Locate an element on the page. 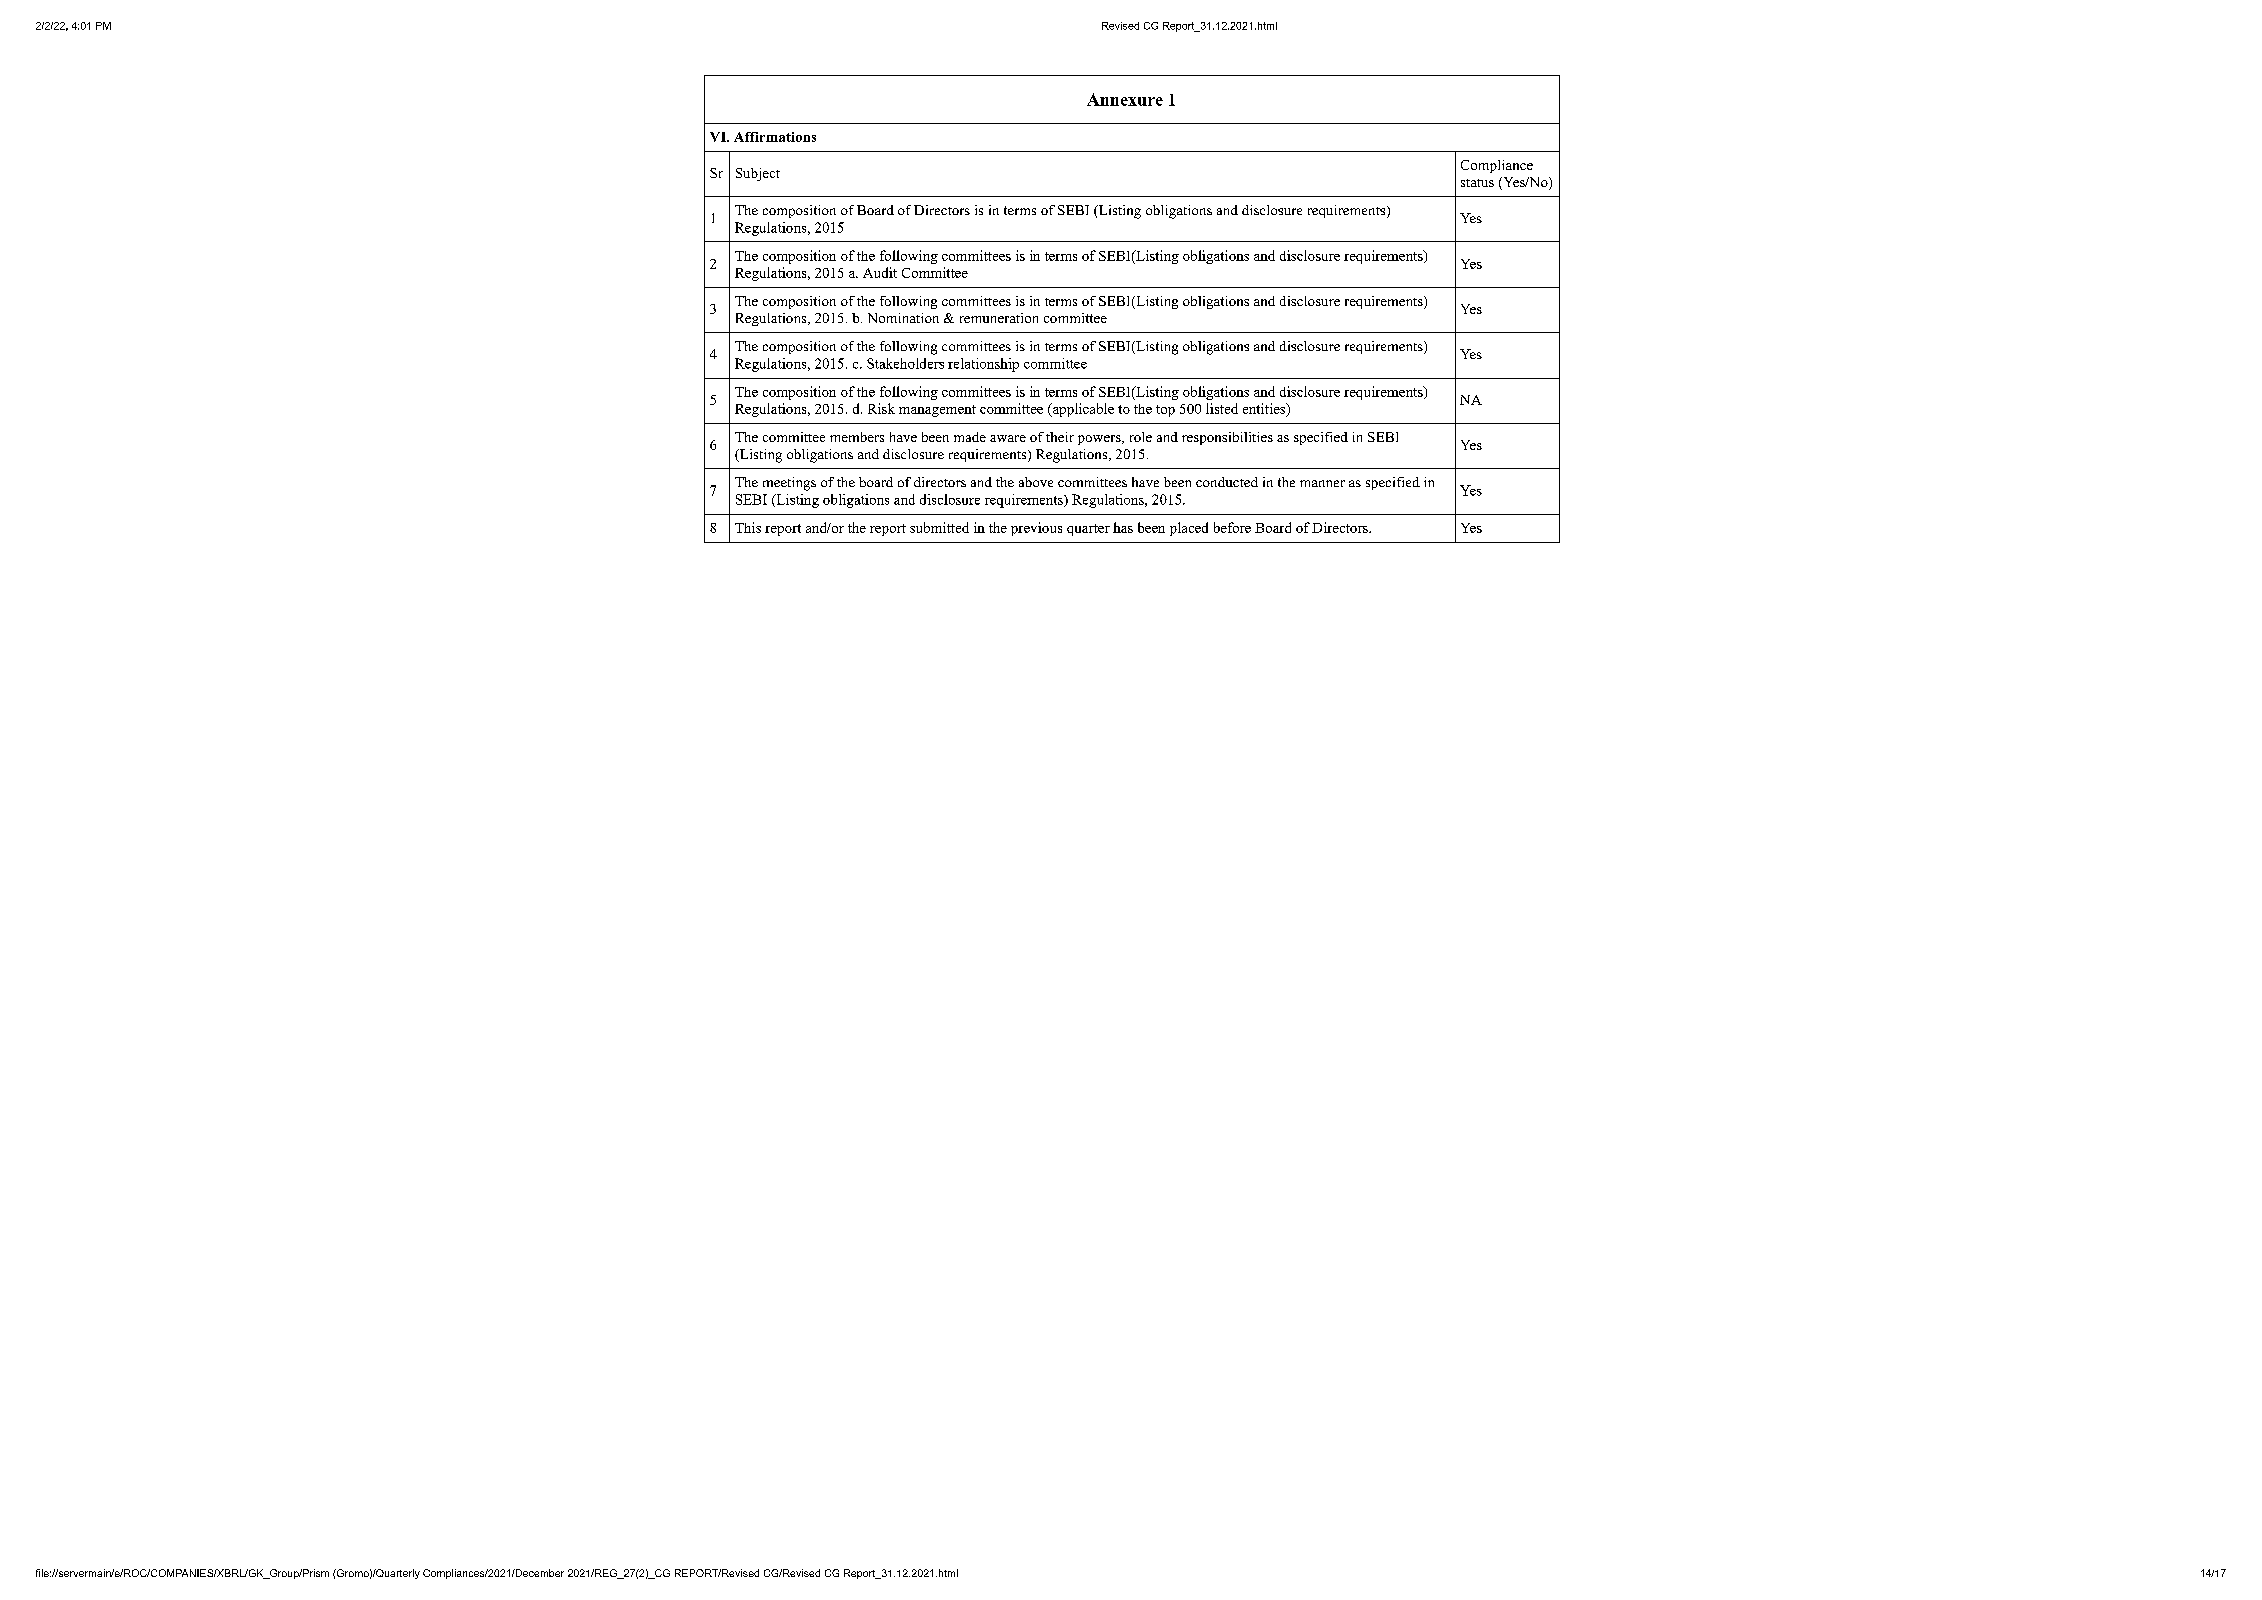  Audit is located at coordinates (880, 272).
